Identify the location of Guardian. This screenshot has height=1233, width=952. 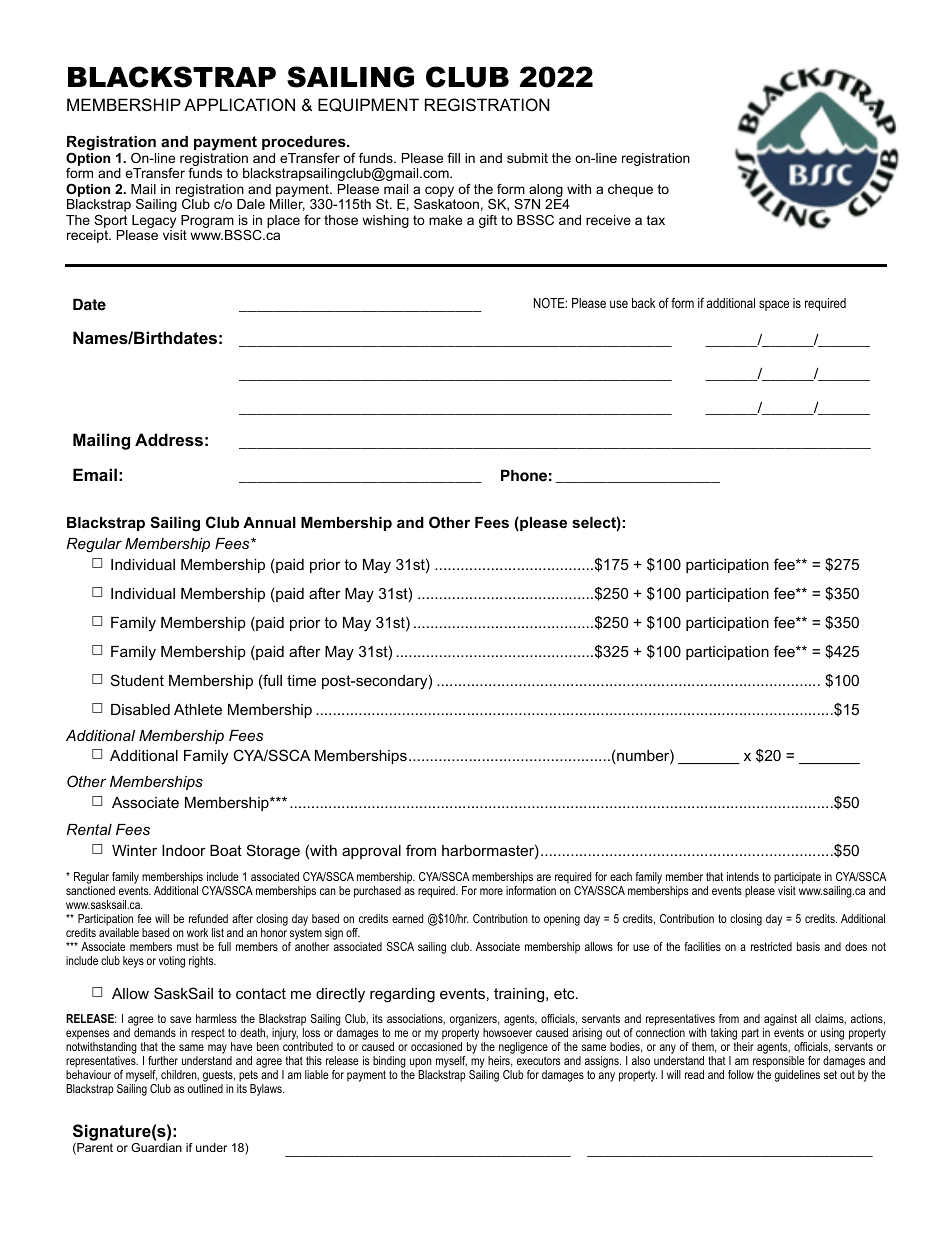
(156, 1147).
